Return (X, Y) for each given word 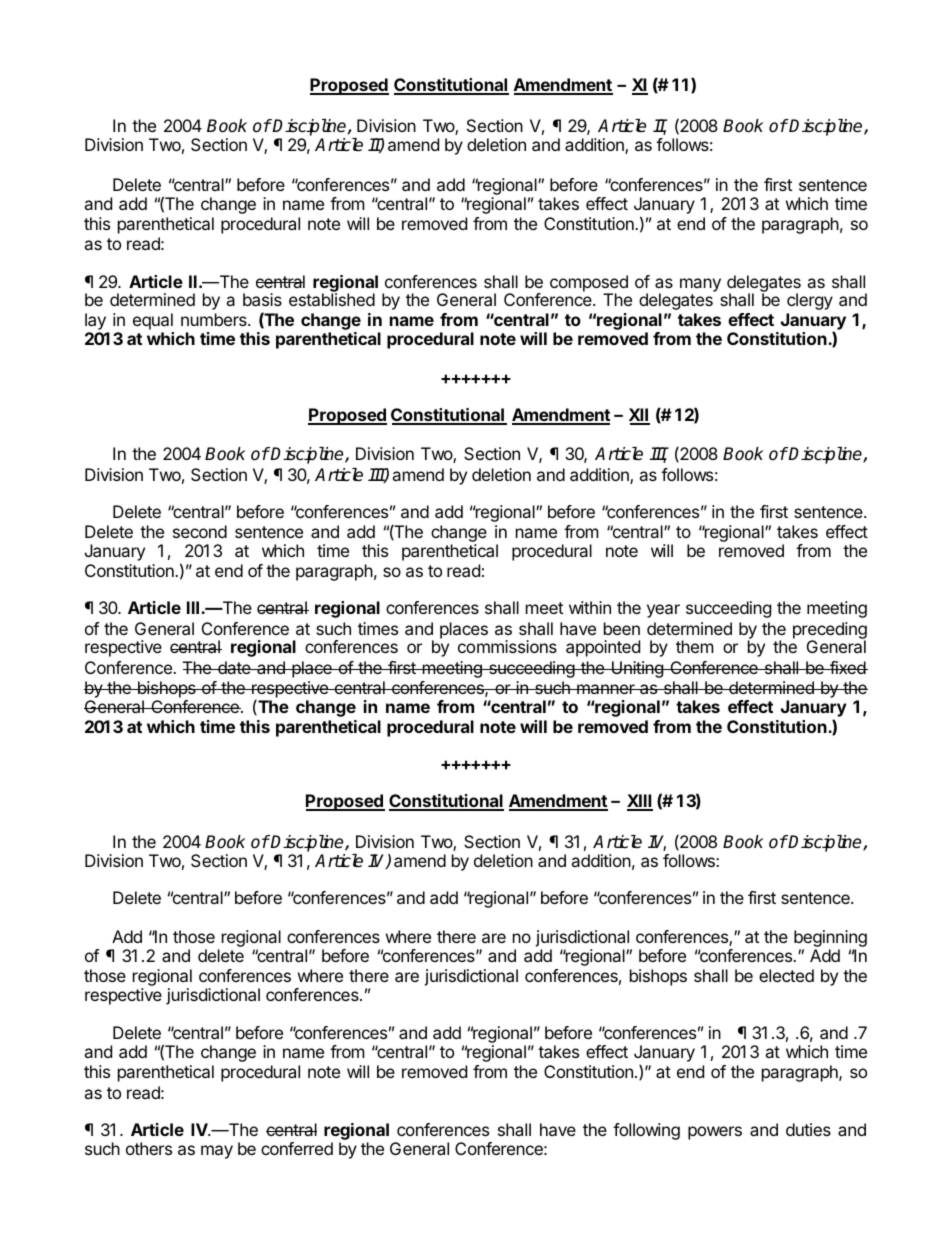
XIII (640, 802)
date (234, 667)
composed (589, 284)
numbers (215, 319)
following (646, 1131)
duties (808, 1129)
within (590, 607)
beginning (830, 940)
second (200, 531)
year (663, 611)
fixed (847, 667)
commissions (507, 646)
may (217, 1152)
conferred (297, 1148)
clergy (810, 301)
